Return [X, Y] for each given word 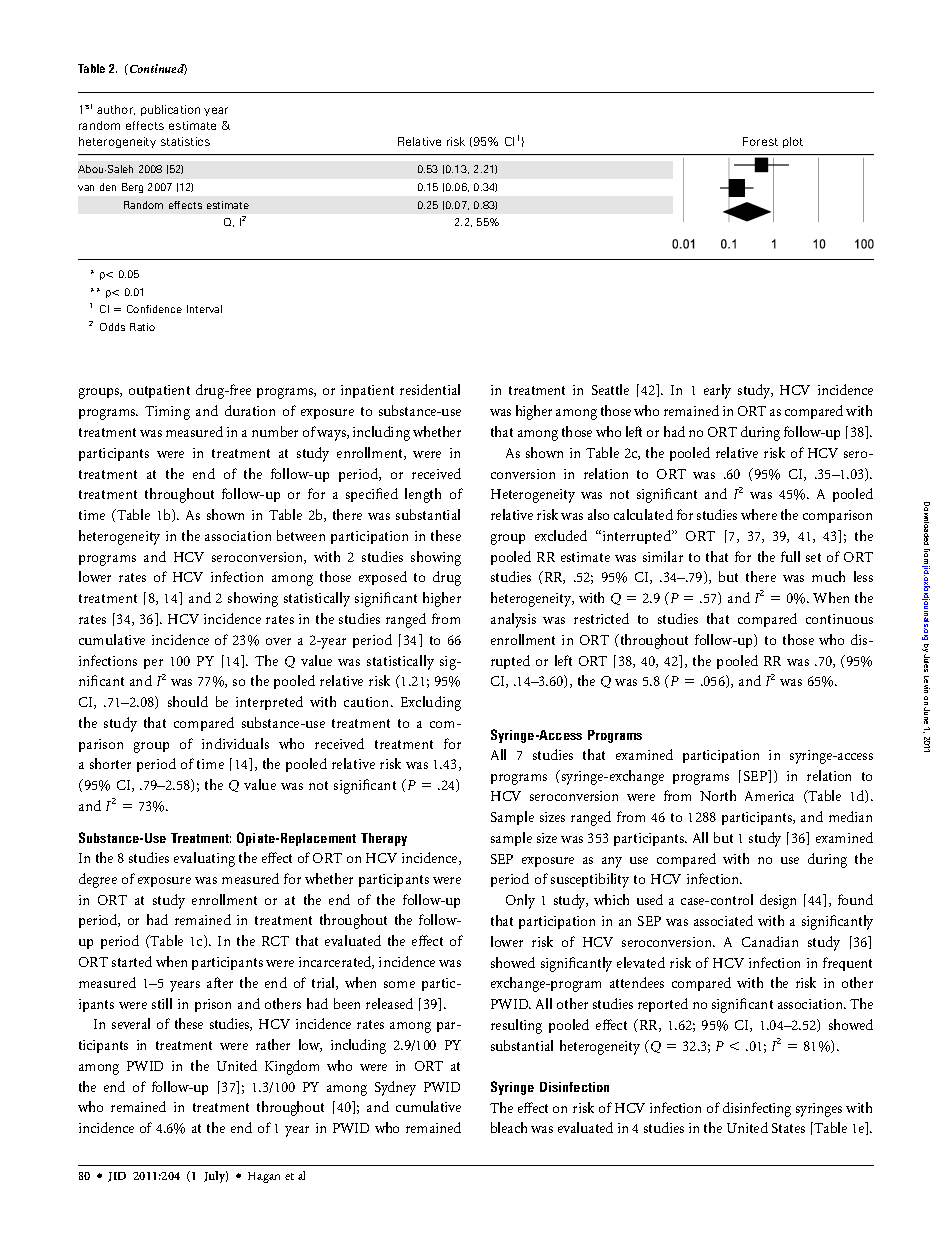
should [188, 701]
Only [520, 901]
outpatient [159, 391]
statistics [185, 141]
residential [430, 389]
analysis [513, 620]
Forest [760, 141]
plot [793, 142]
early [717, 391]
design [778, 901]
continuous [839, 619]
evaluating [204, 859]
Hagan [264, 1177]
